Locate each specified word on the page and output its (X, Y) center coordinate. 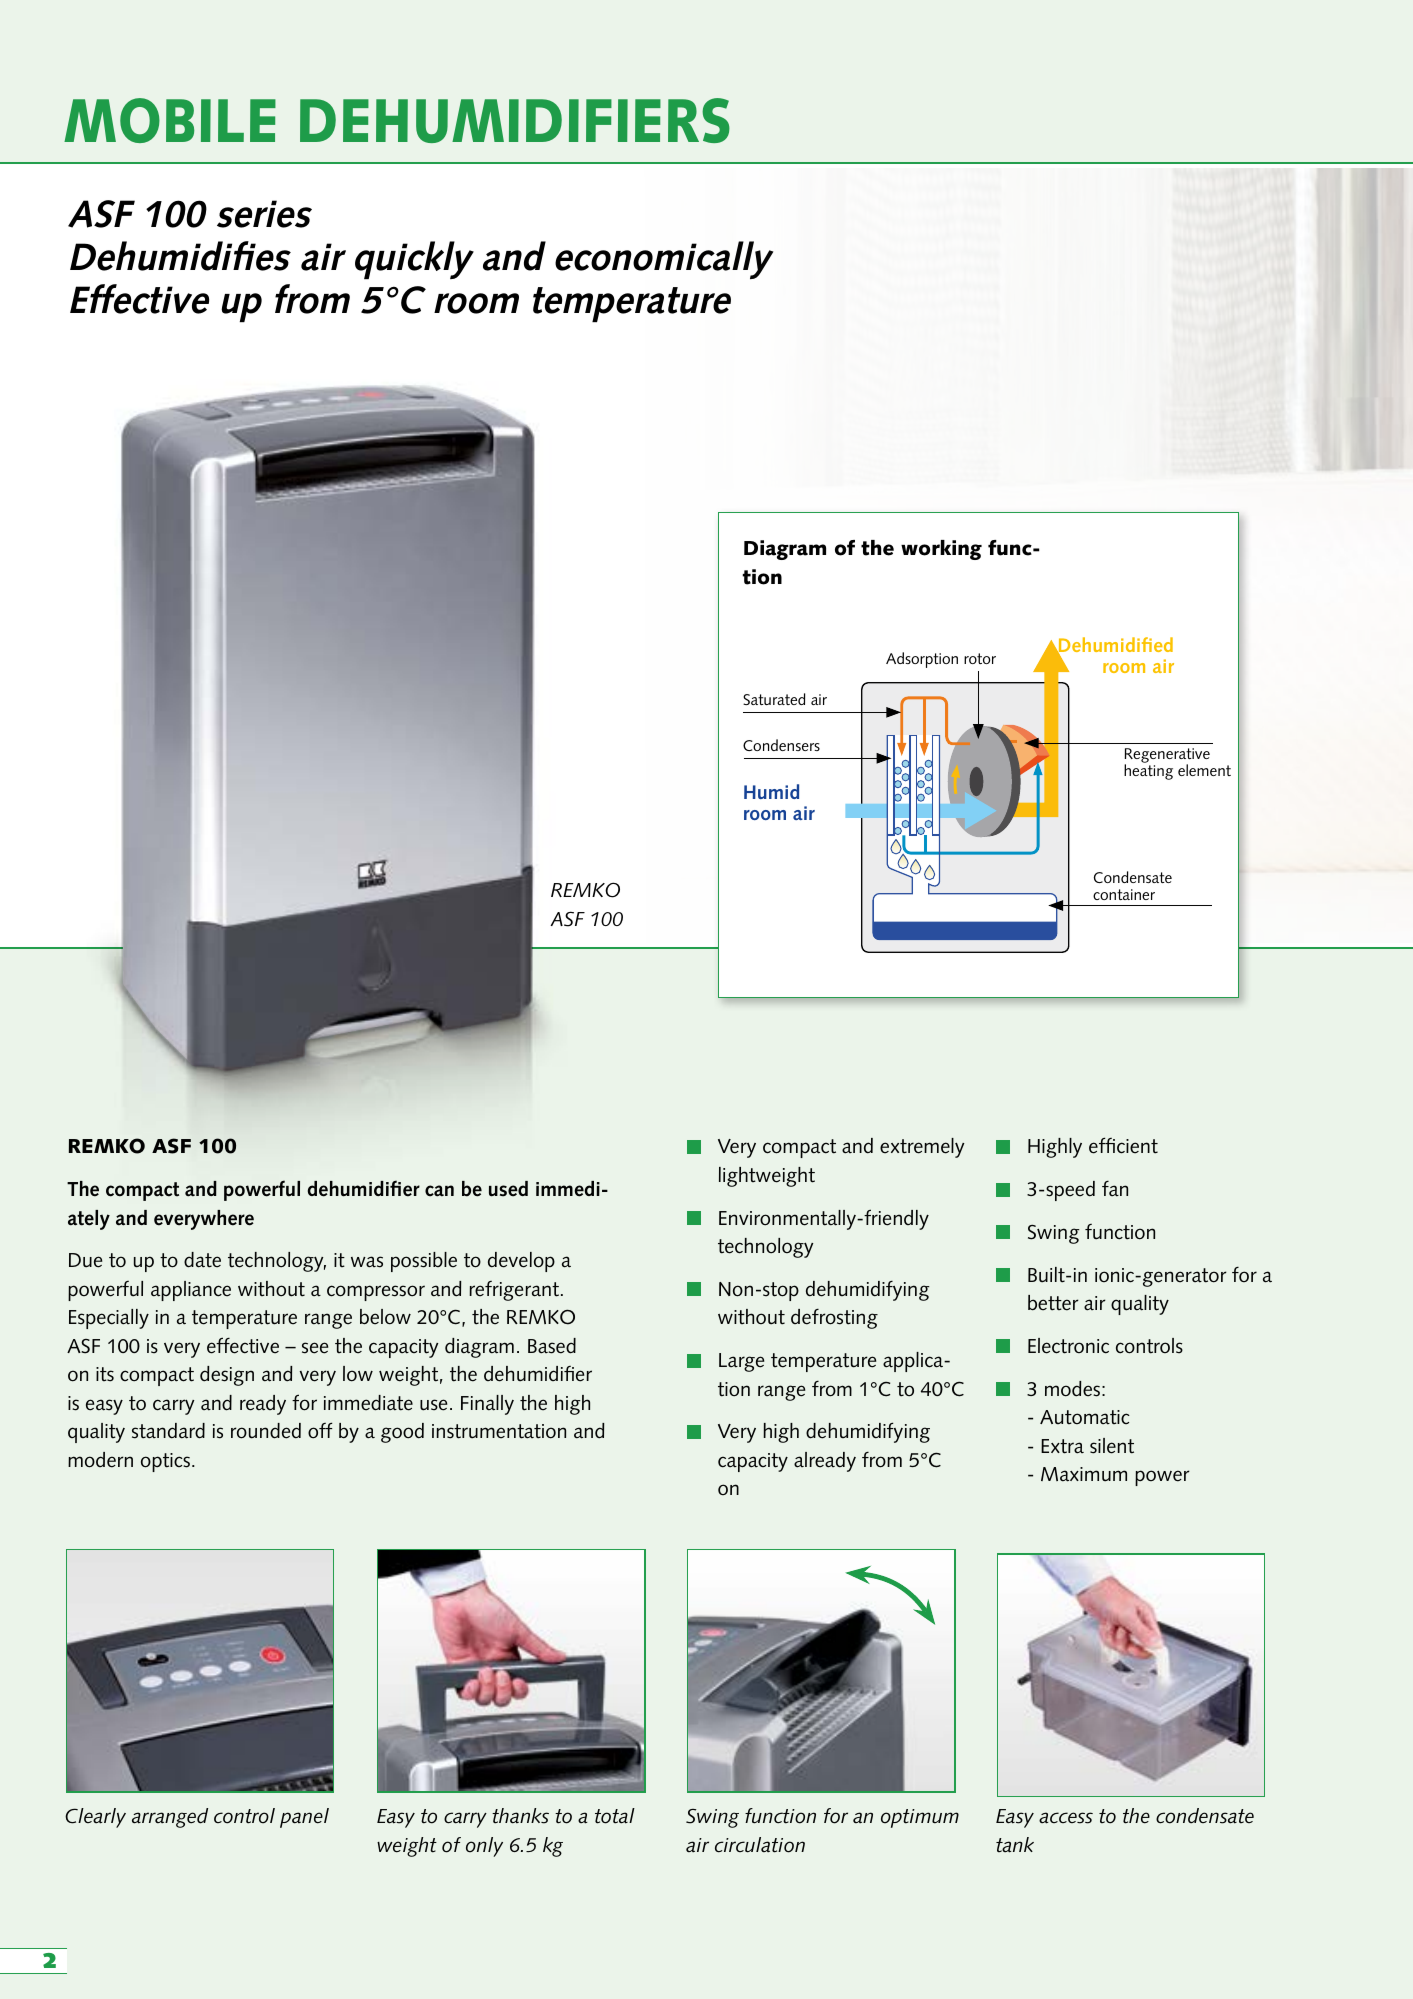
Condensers (781, 745)
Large (741, 1362)
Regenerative (1167, 756)
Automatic (1085, 1417)
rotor (980, 658)
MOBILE (170, 120)
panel (304, 1818)
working (941, 550)
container (1124, 894)
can (439, 1191)
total (615, 1816)
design (227, 1376)
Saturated (774, 699)
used (508, 1189)
